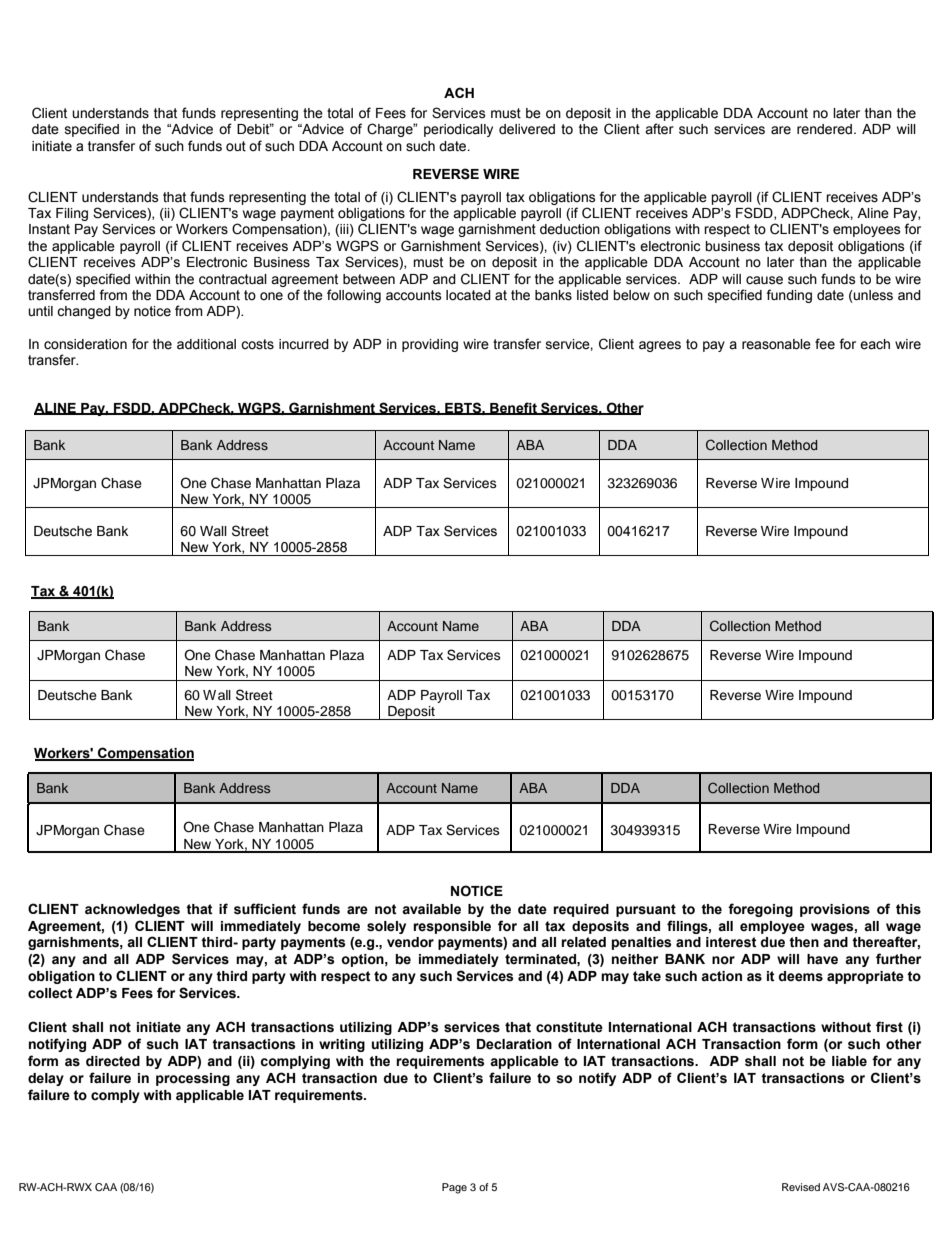 The image size is (952, 1233). What do you see at coordinates (513, 408) in the screenshot?
I see `Benefit` at bounding box center [513, 408].
